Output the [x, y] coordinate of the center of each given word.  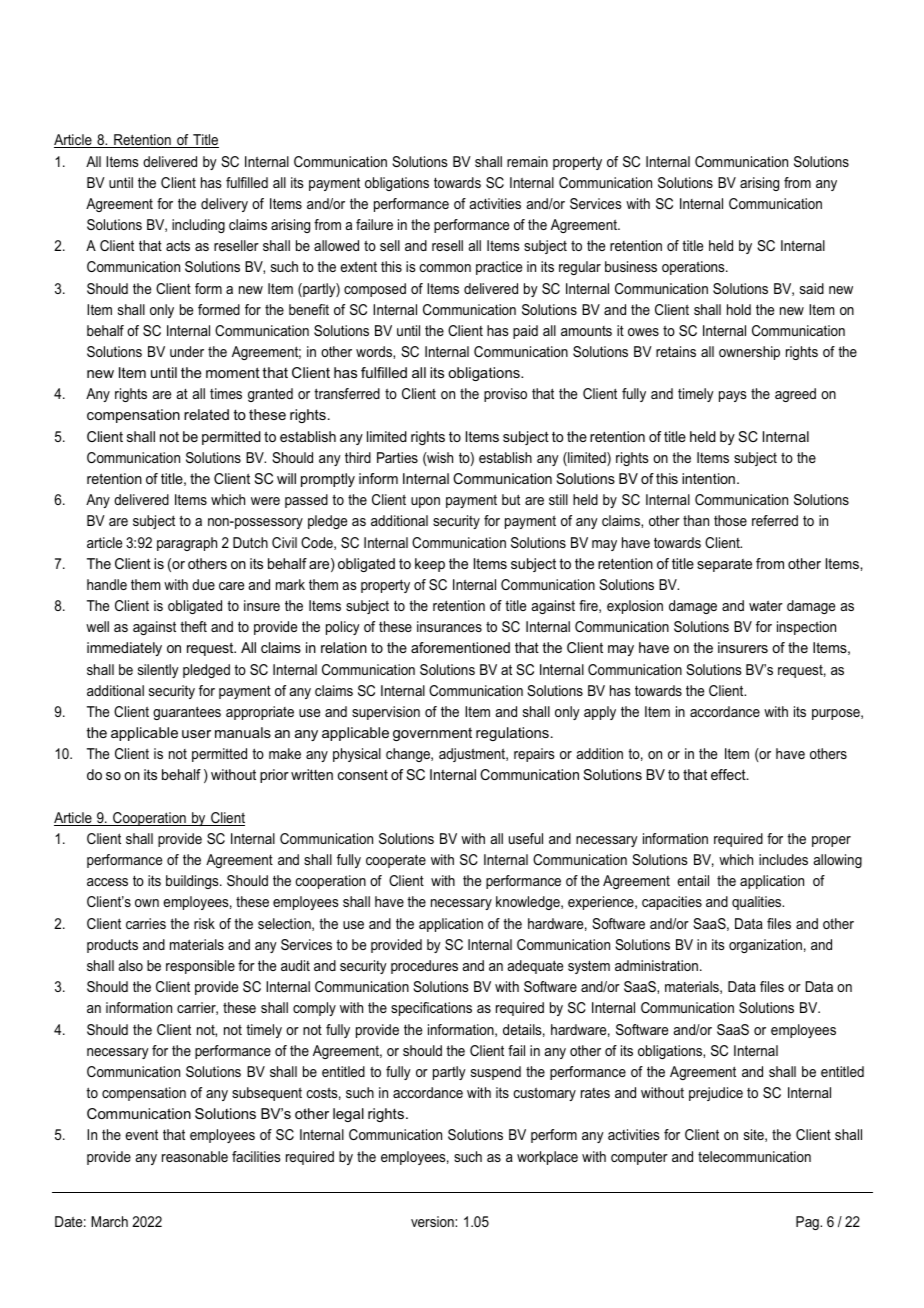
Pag [808, 1223]
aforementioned [460, 647]
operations [694, 268]
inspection [806, 628]
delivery [224, 205]
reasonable [195, 1156]
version [433, 1221]
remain [527, 161]
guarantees [187, 713]
